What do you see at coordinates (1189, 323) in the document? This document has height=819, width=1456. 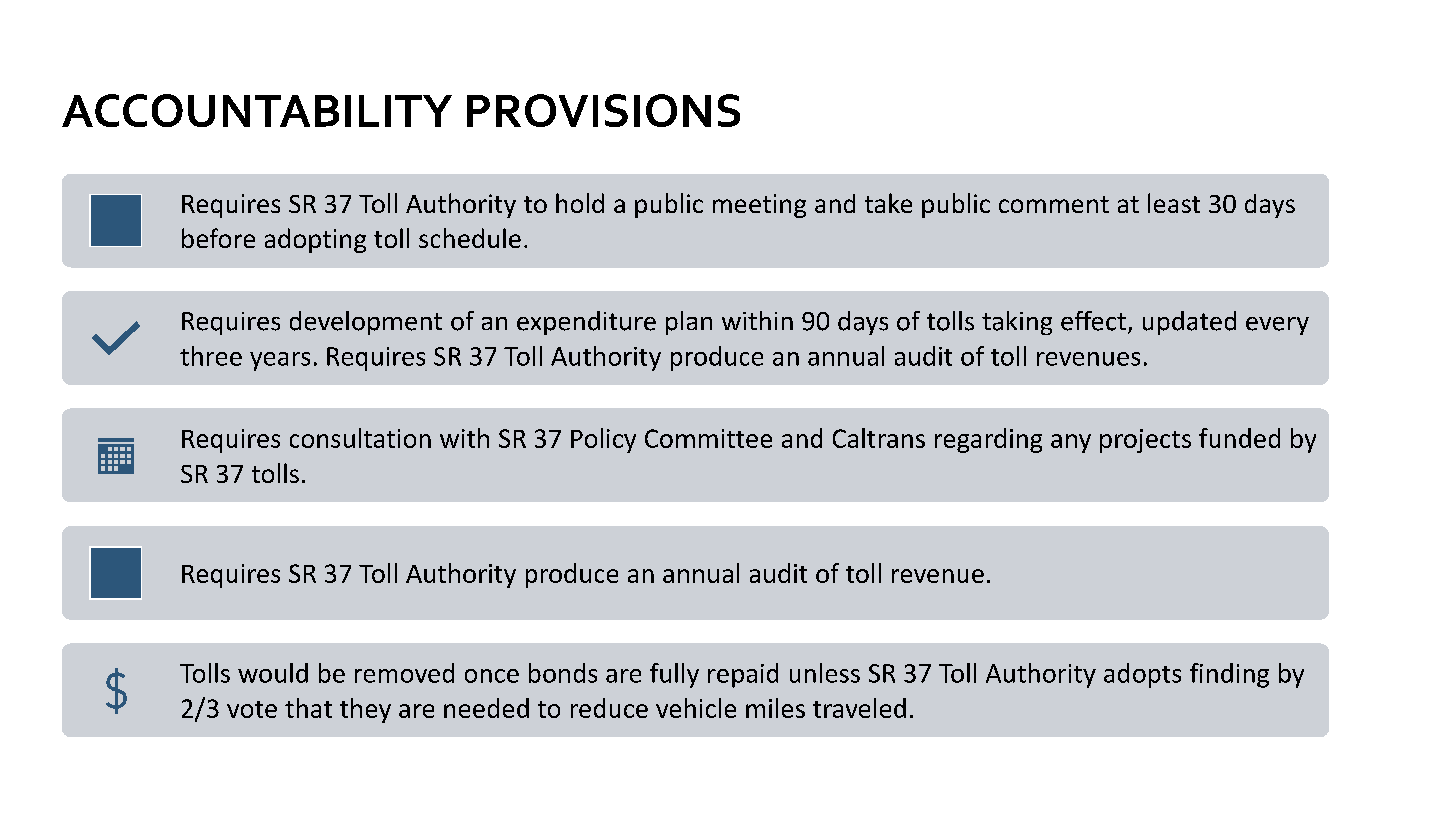 I see `updated` at bounding box center [1189, 323].
